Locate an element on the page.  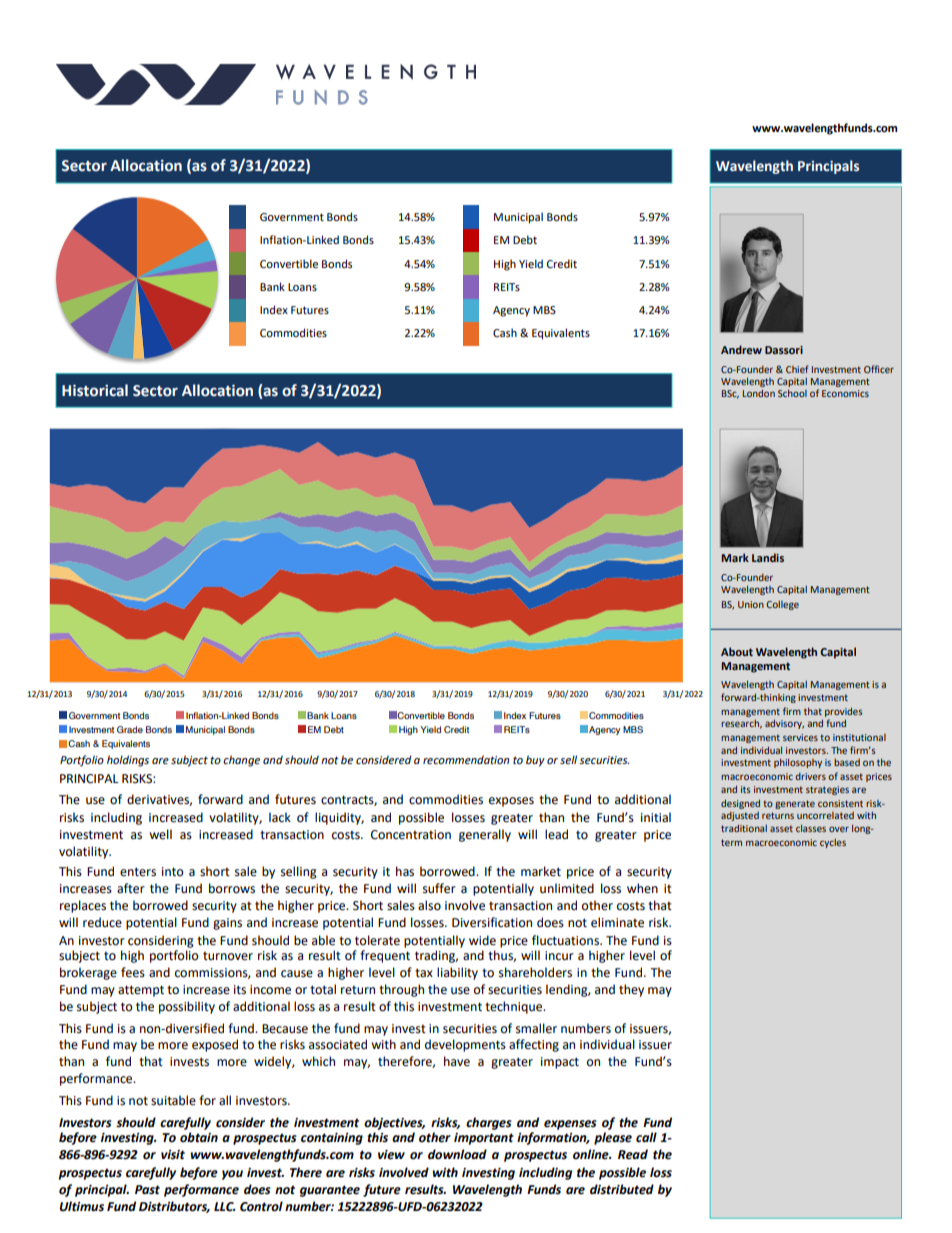
Past is located at coordinates (147, 1190).
